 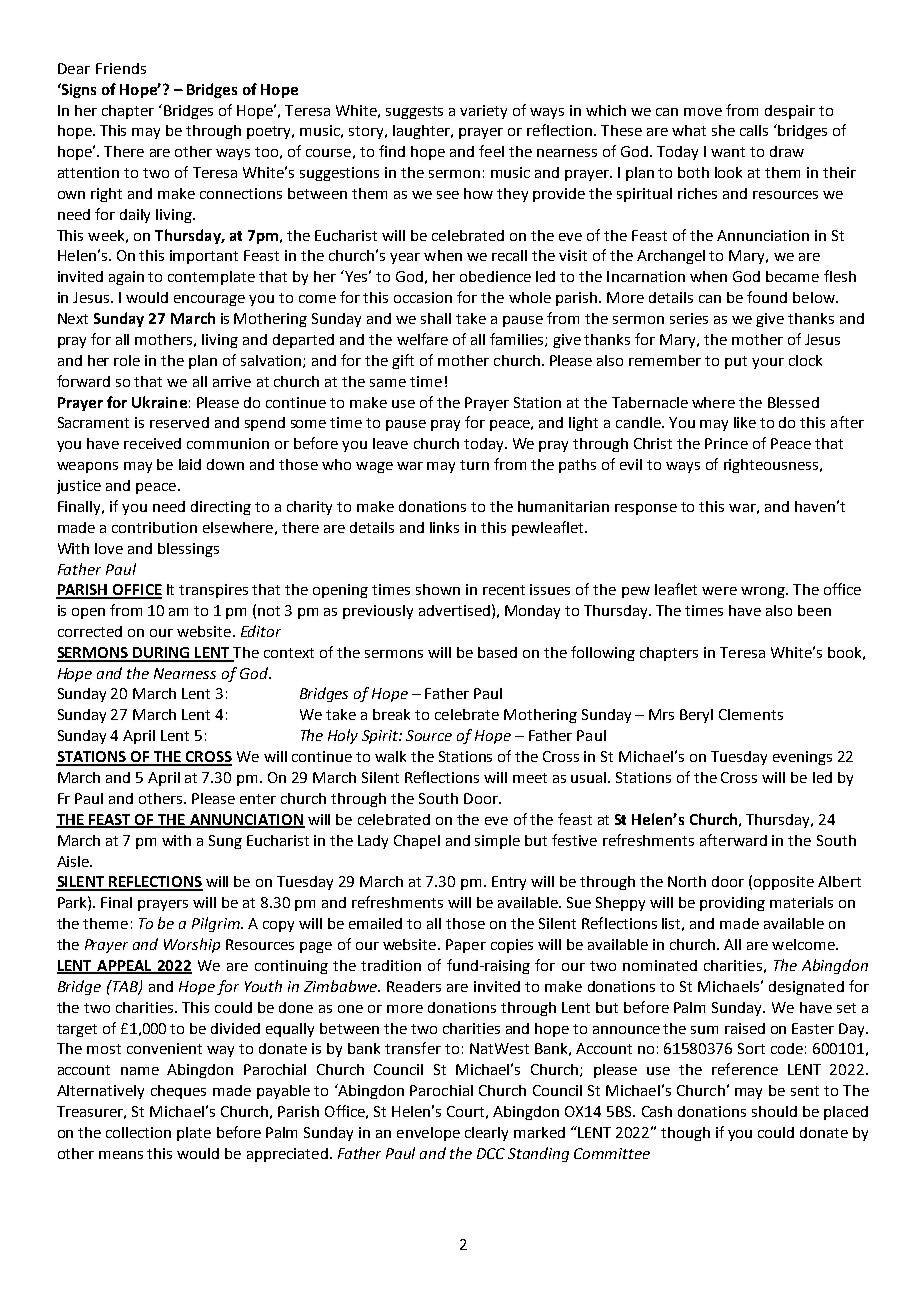 What do you see at coordinates (121, 68) in the document?
I see `Friends` at bounding box center [121, 68].
